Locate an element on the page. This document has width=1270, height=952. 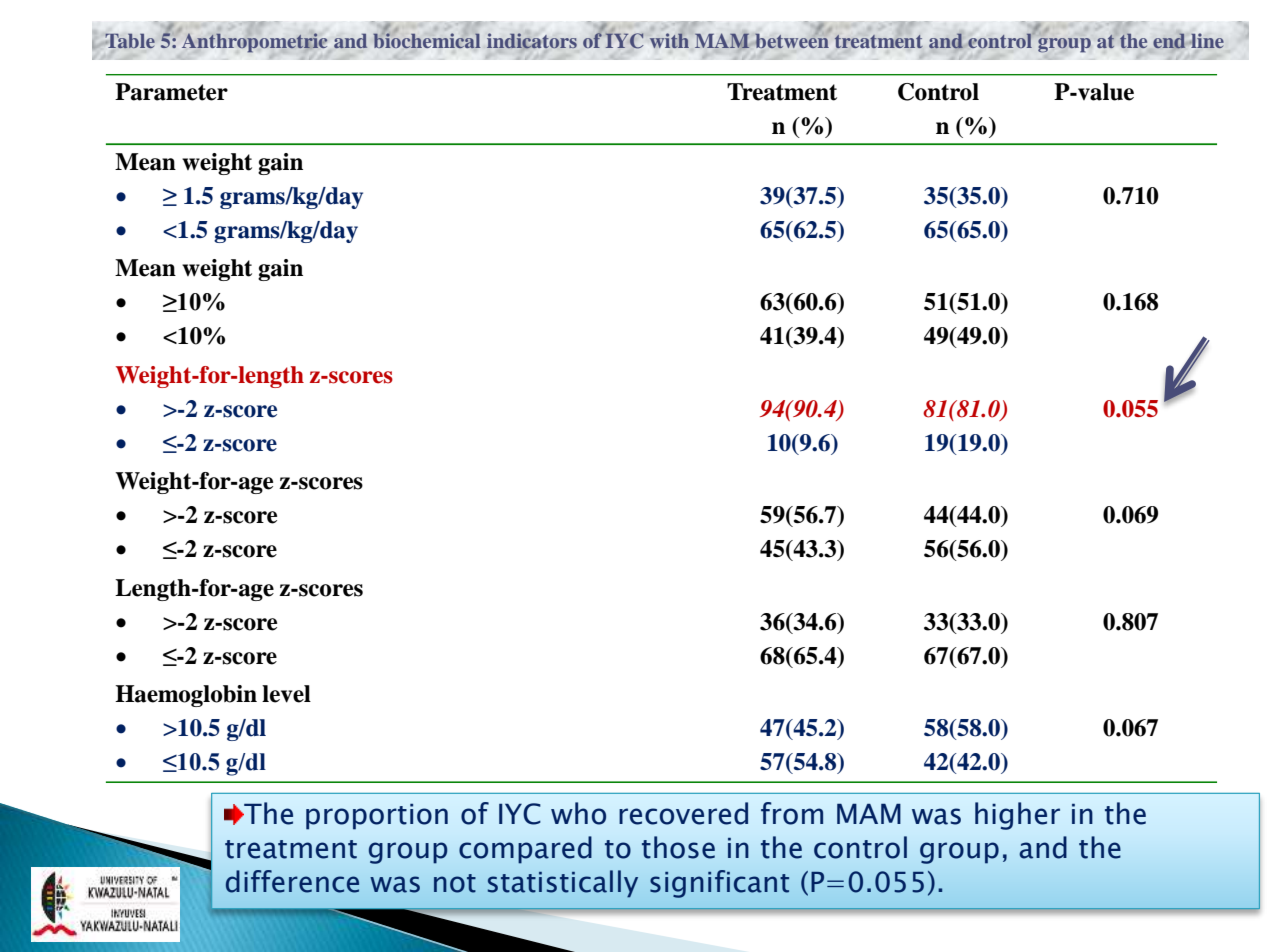
Parameter is located at coordinates (171, 92).
